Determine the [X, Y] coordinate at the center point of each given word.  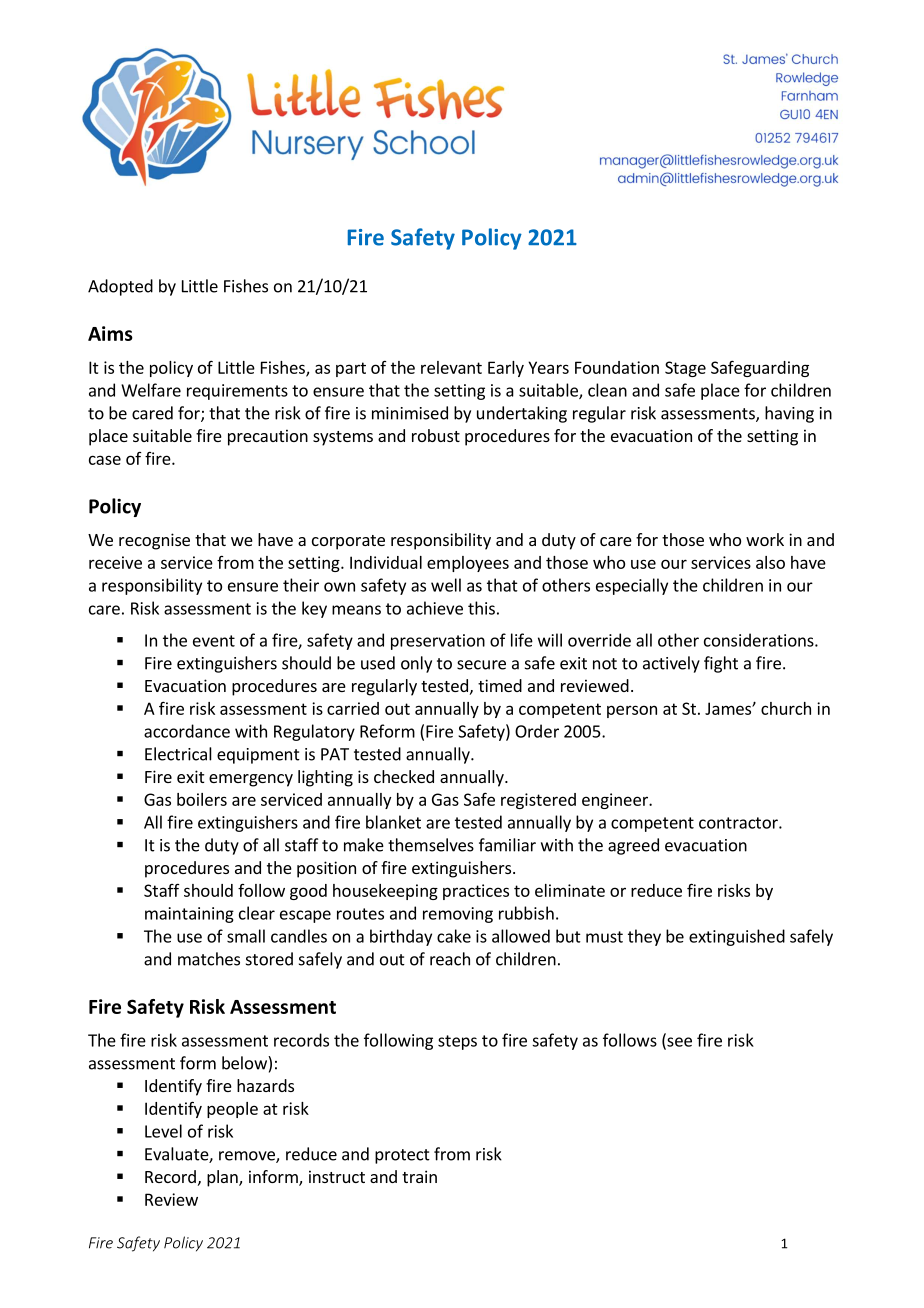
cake [454, 936]
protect [402, 1156]
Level [163, 1131]
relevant [451, 367]
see [678, 1043]
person [632, 711]
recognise [154, 541]
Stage [685, 369]
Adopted [120, 287]
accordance [187, 731]
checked [404, 776]
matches [209, 959]
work [765, 539]
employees [468, 564]
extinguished [737, 937]
